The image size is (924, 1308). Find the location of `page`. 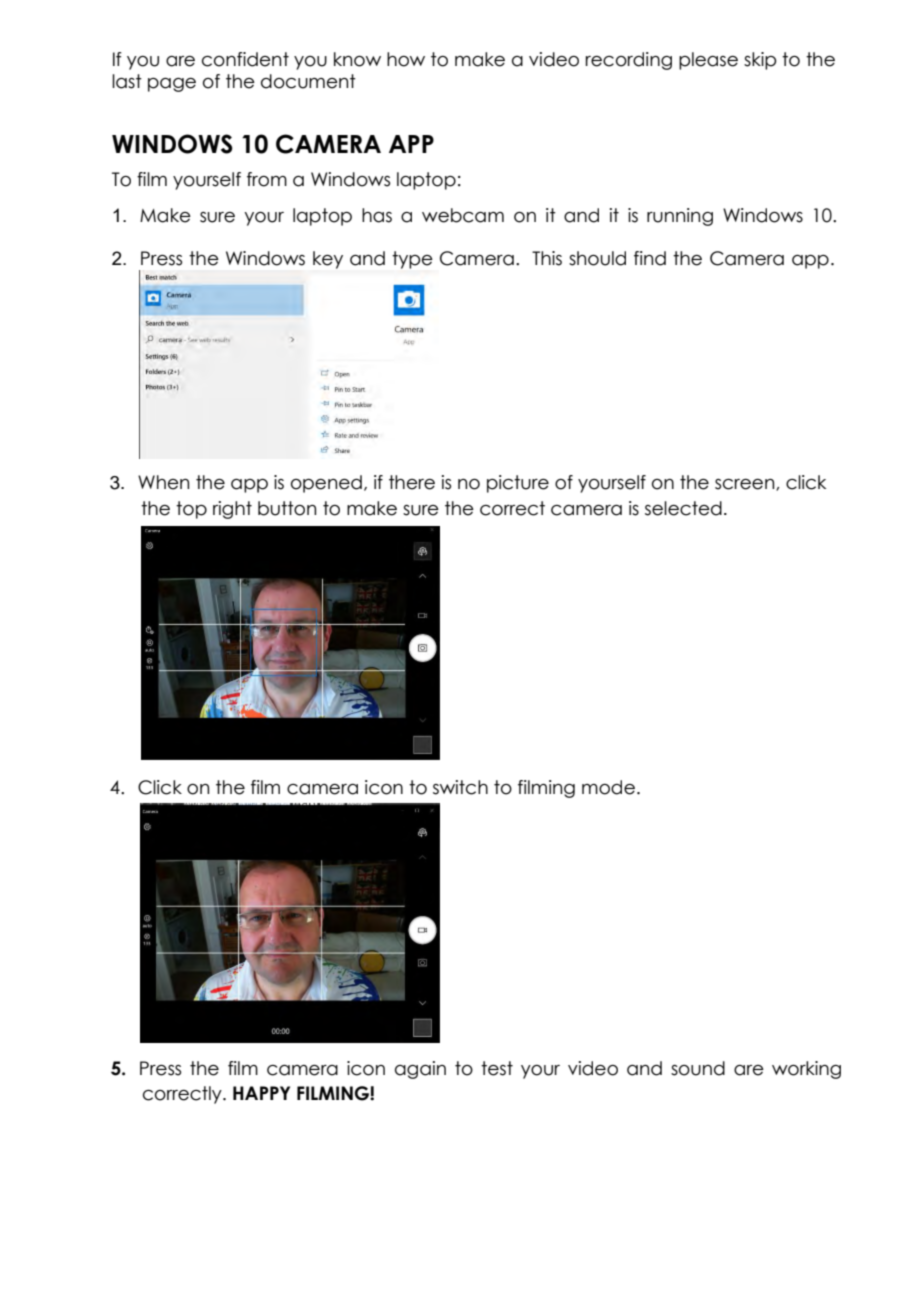

page is located at coordinates (172, 85).
